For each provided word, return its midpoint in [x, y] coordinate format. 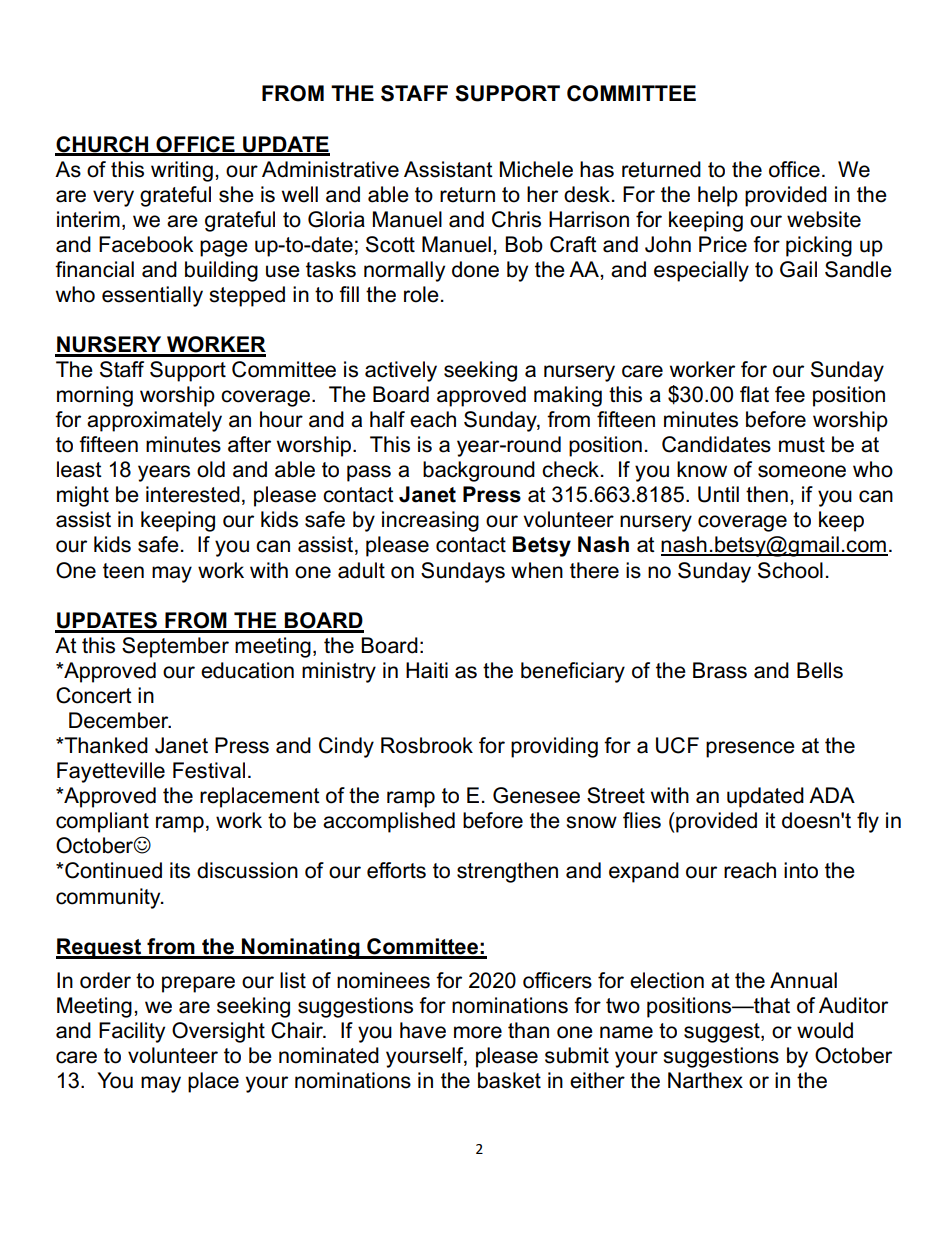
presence [750, 749]
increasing [430, 521]
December [120, 720]
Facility [132, 1032]
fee [790, 394]
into [801, 870]
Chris [516, 219]
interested [193, 494]
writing [182, 171]
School [790, 570]
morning [95, 396]
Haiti [427, 670]
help [718, 196]
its [180, 870]
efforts [396, 870]
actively [401, 371]
